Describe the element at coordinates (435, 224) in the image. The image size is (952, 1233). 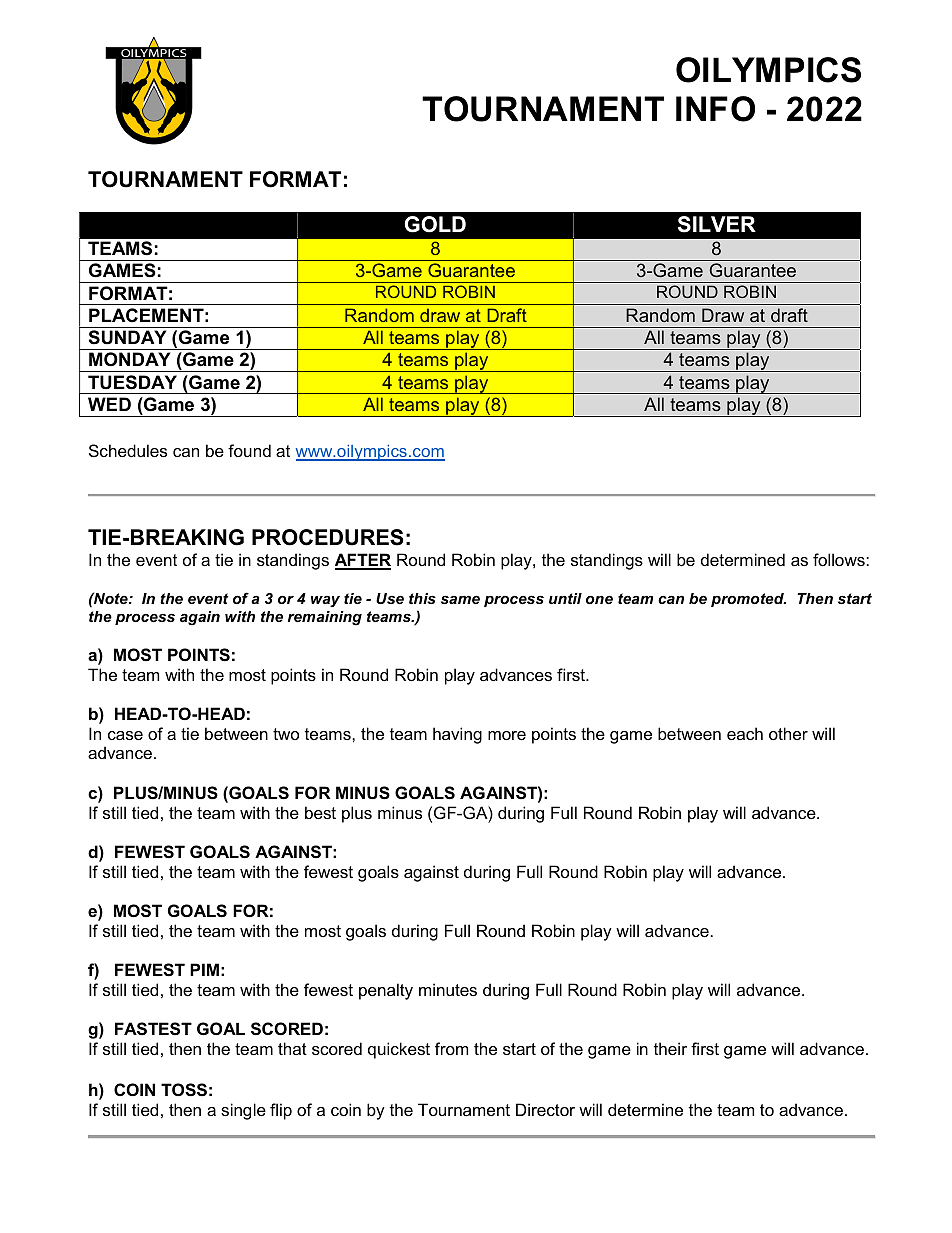
I see `GOLD` at that location.
